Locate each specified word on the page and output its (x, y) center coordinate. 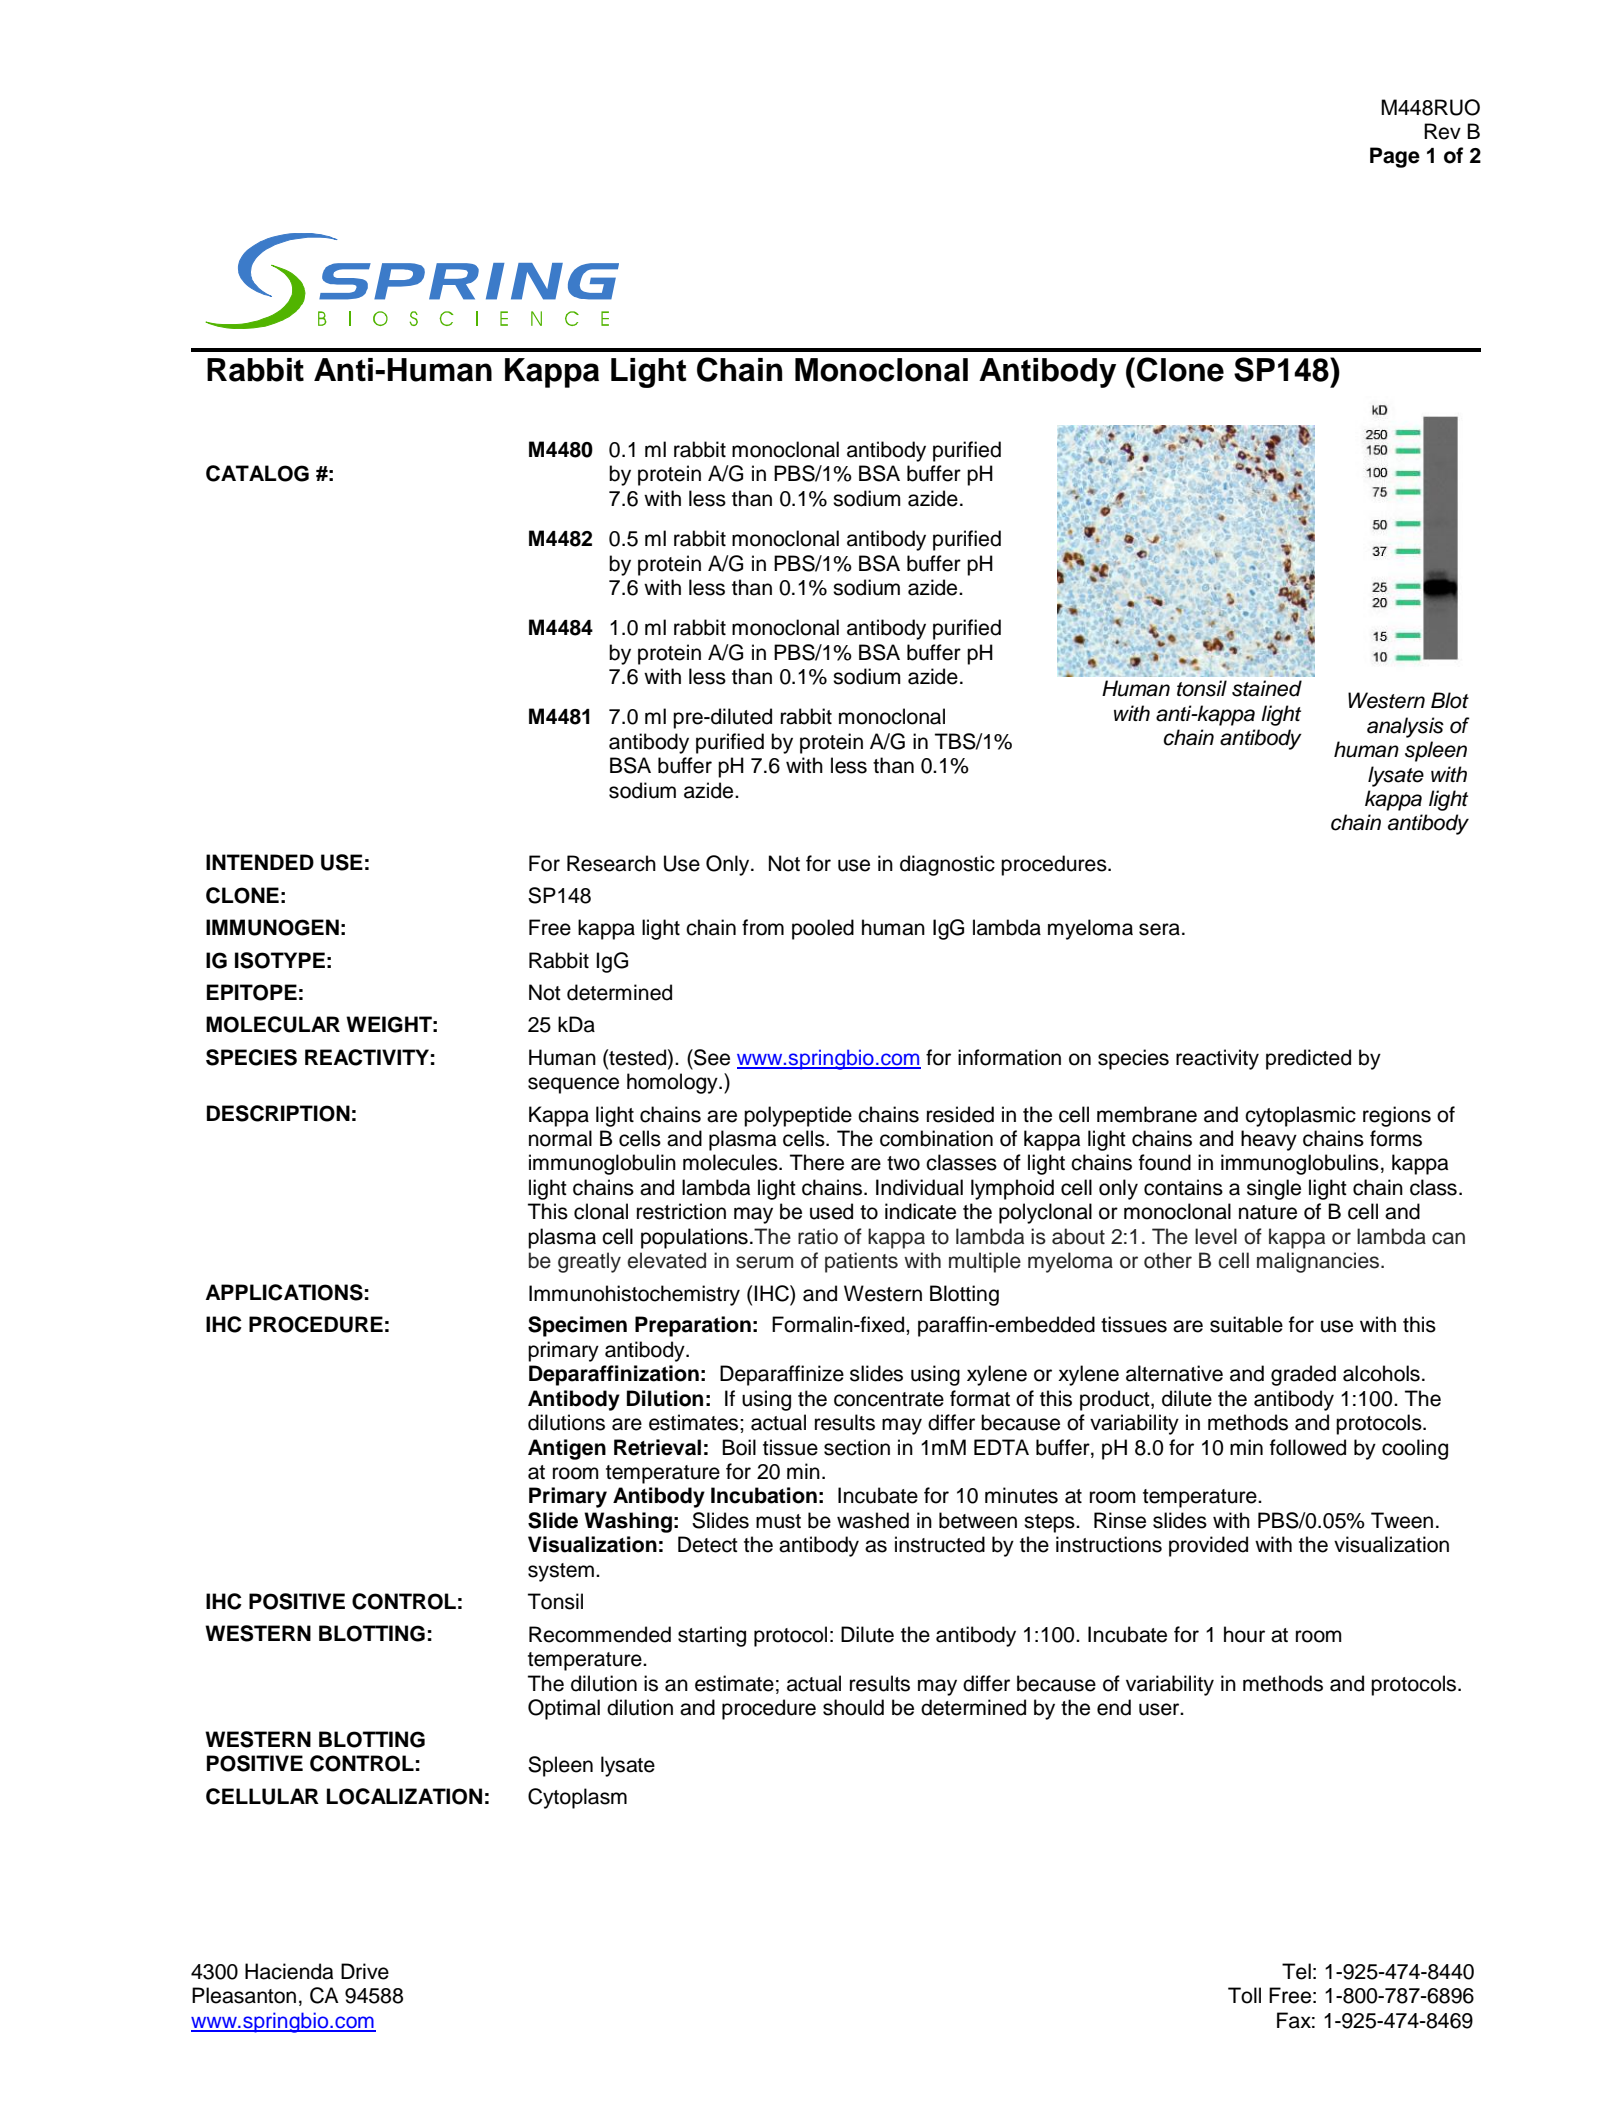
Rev (1442, 131)
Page (1395, 157)
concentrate (889, 1399)
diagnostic (947, 865)
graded (1303, 1375)
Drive (365, 1971)
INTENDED (260, 862)
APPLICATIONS (284, 1292)
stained (1267, 688)
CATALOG (257, 473)
